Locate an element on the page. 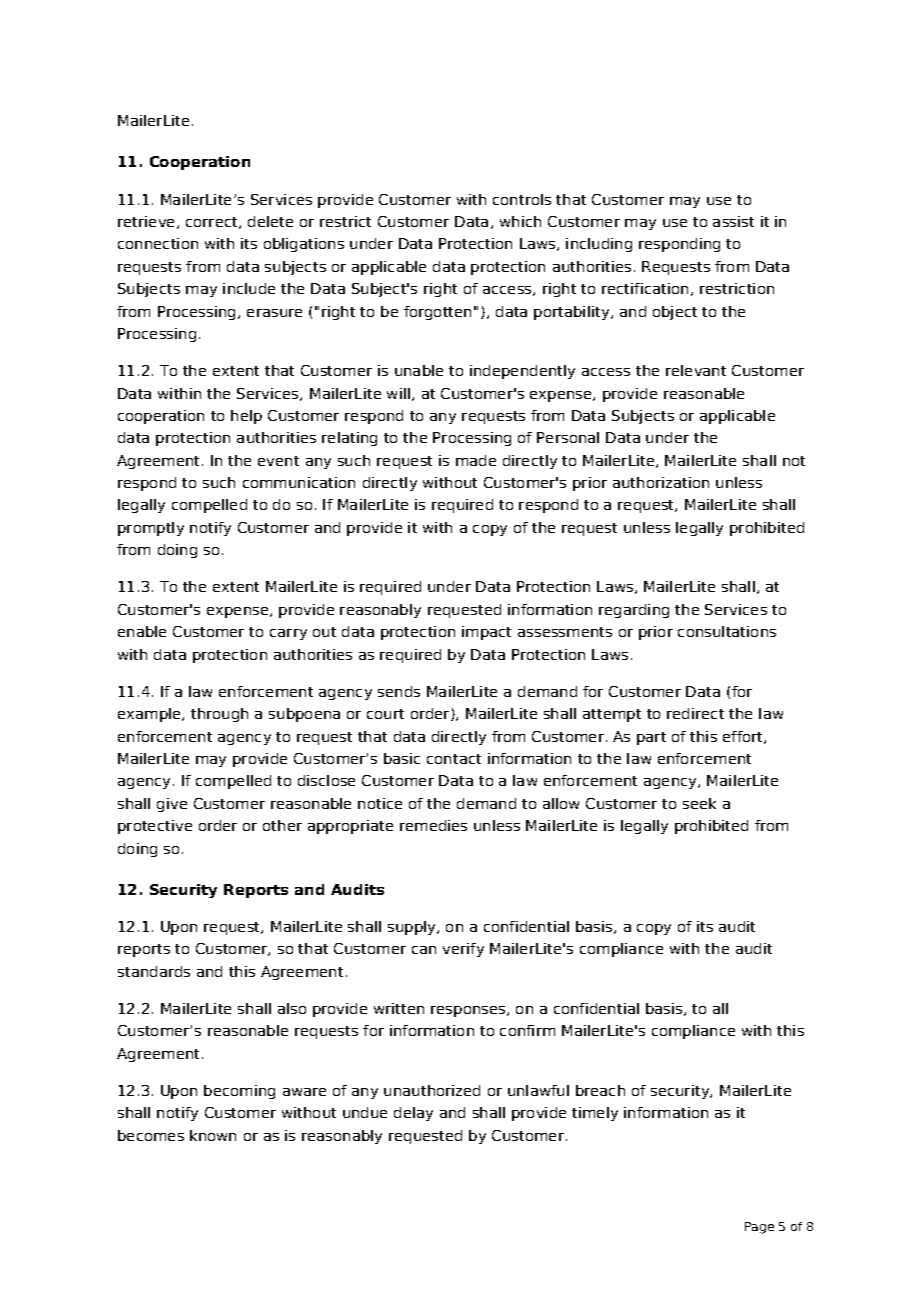 This document has height=1308, width=924. assist is located at coordinates (733, 221).
